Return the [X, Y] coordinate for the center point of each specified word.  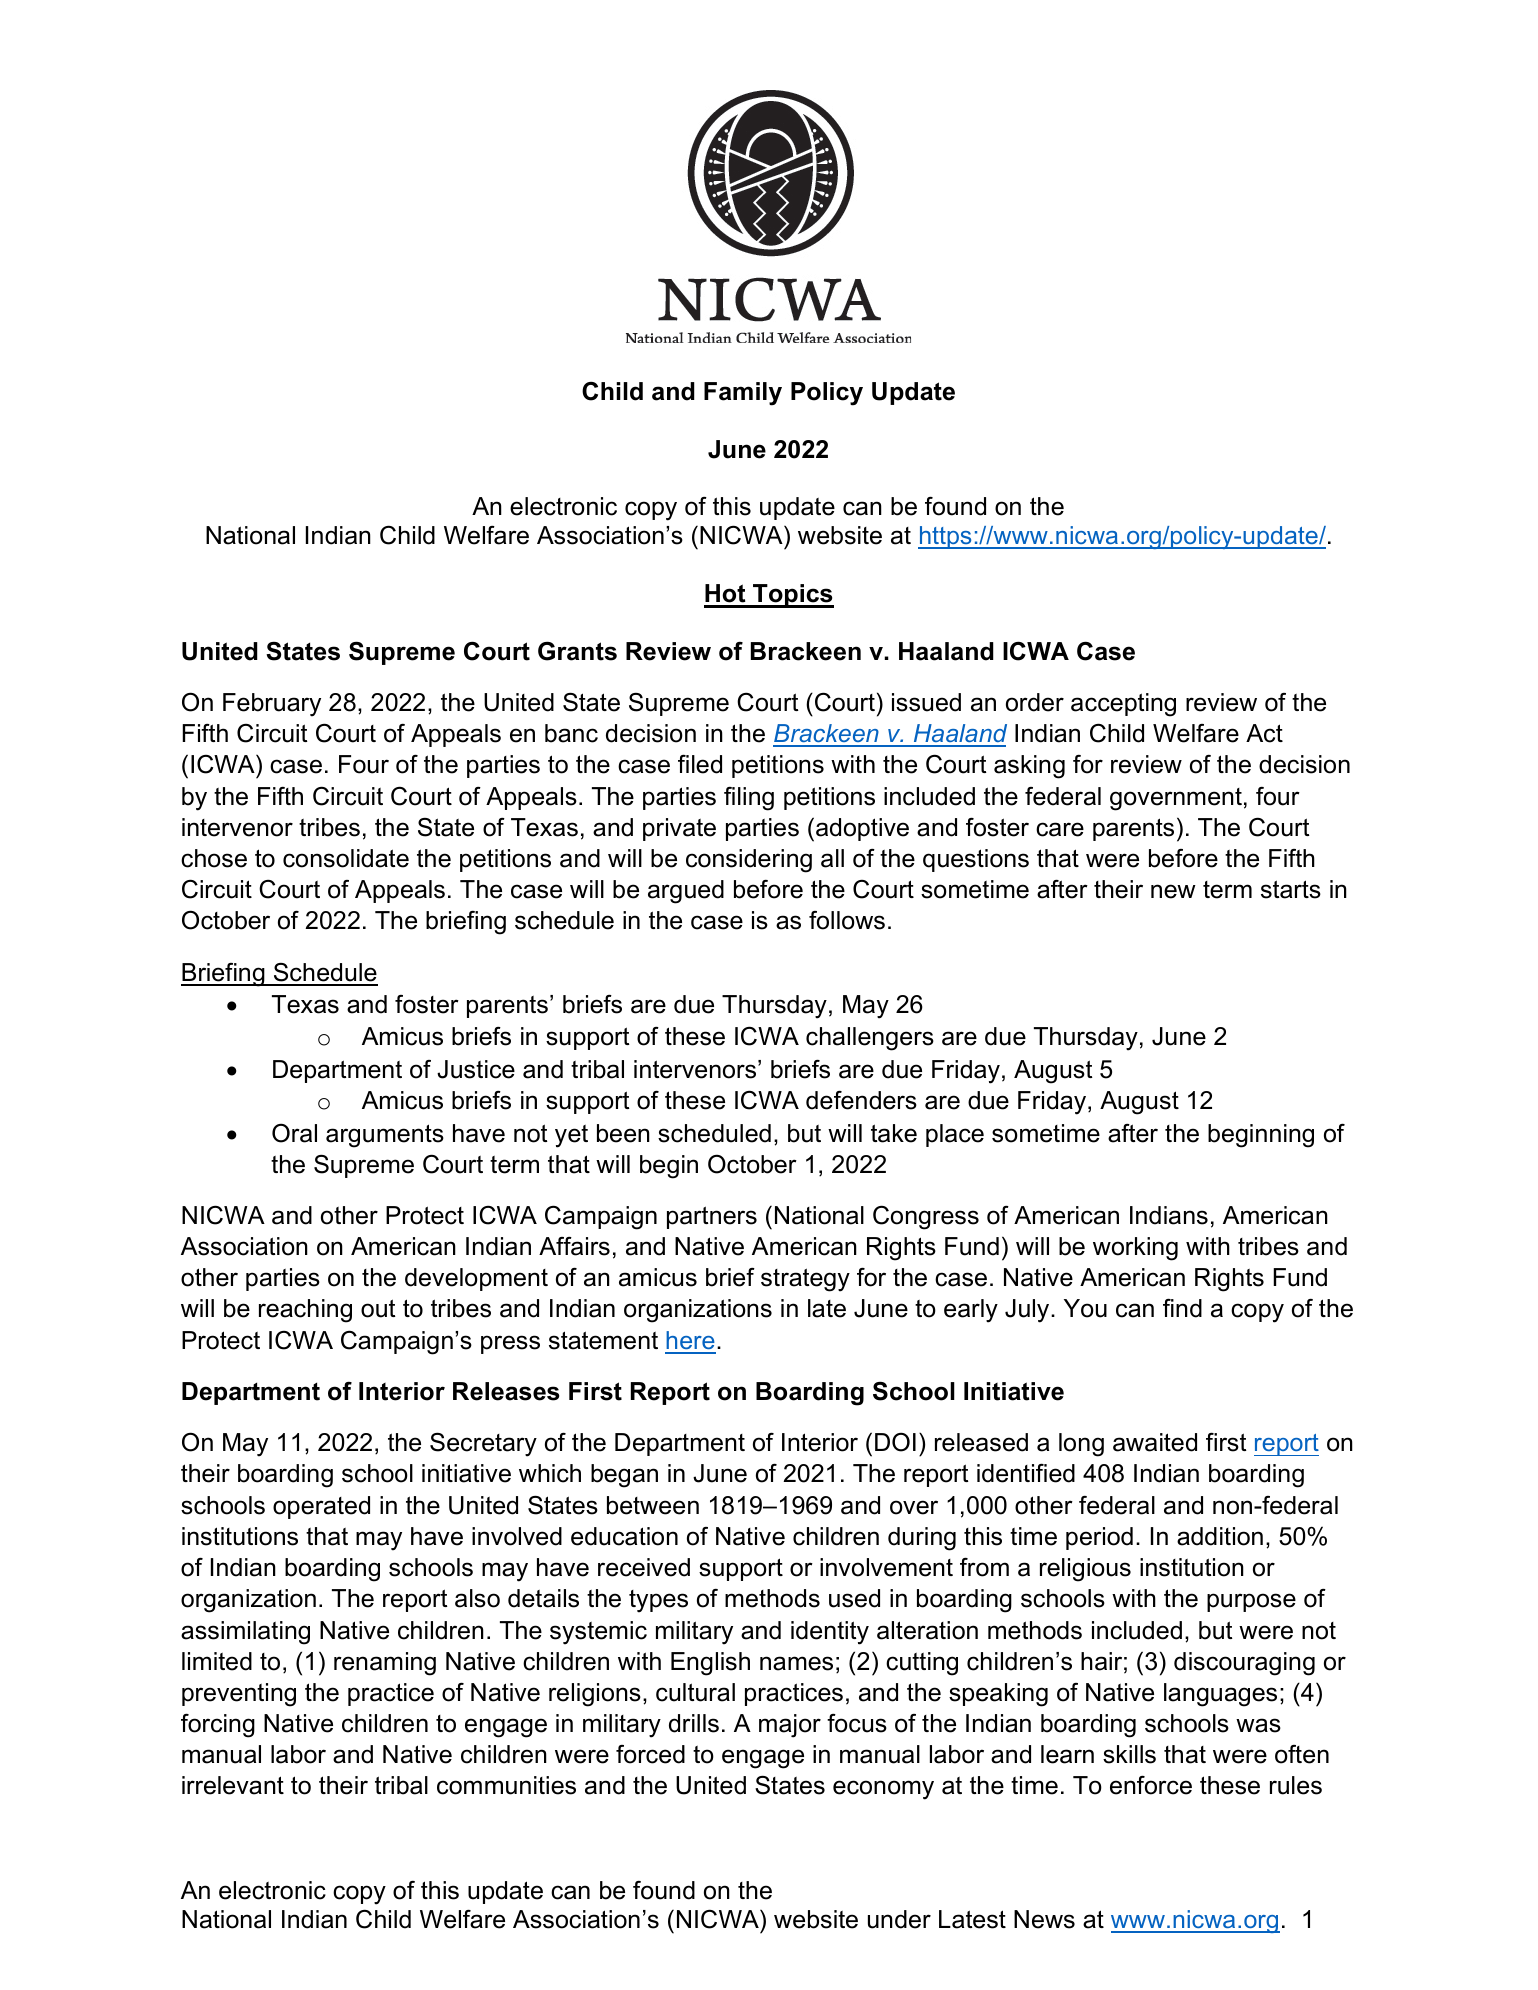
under [899, 1919]
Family [743, 394]
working [1135, 1249]
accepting [1123, 705]
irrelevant [233, 1785]
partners [712, 1217]
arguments [385, 1136]
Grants [577, 651]
